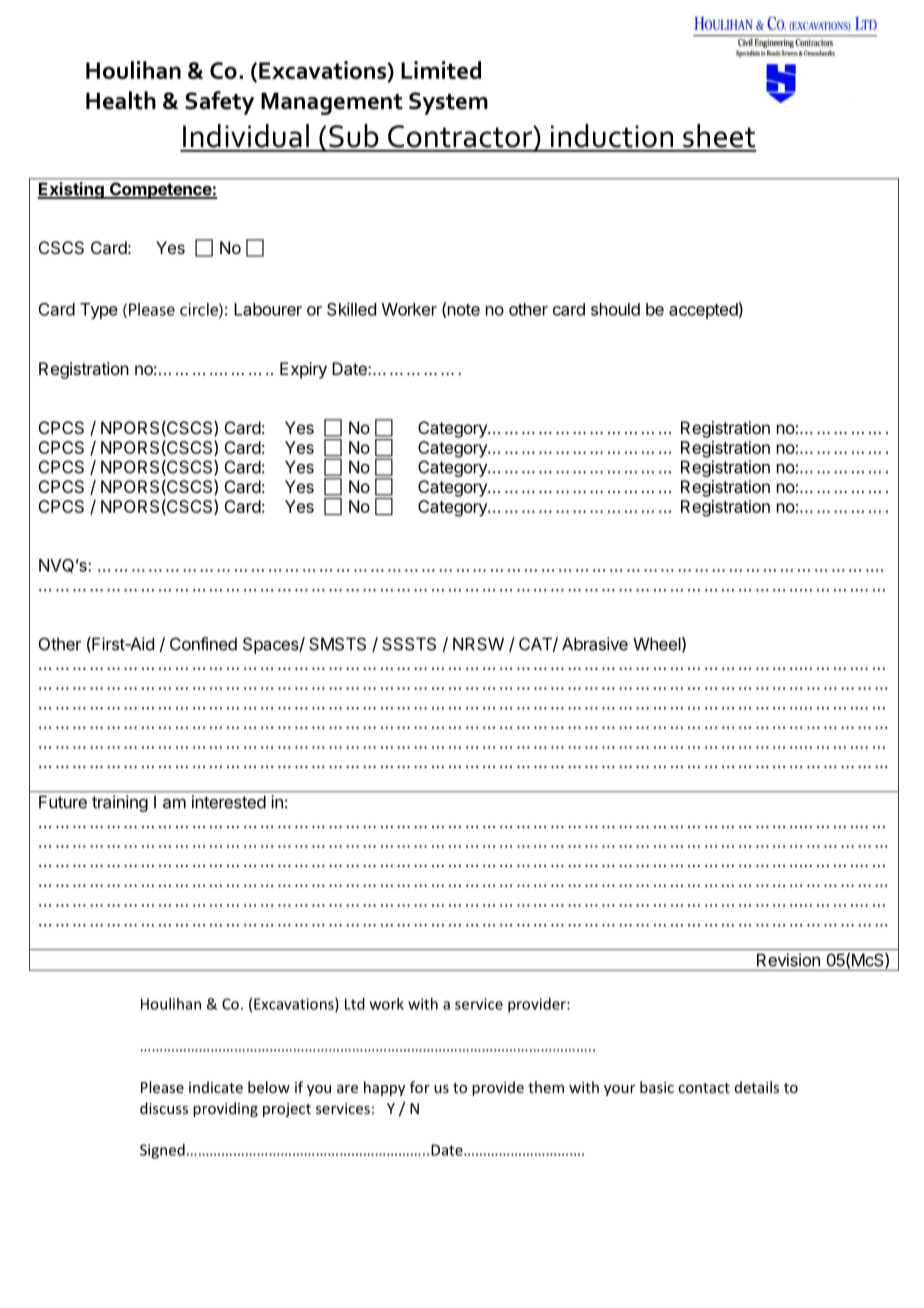 This image has height=1308, width=924. I want to click on discuss, so click(164, 1108).
